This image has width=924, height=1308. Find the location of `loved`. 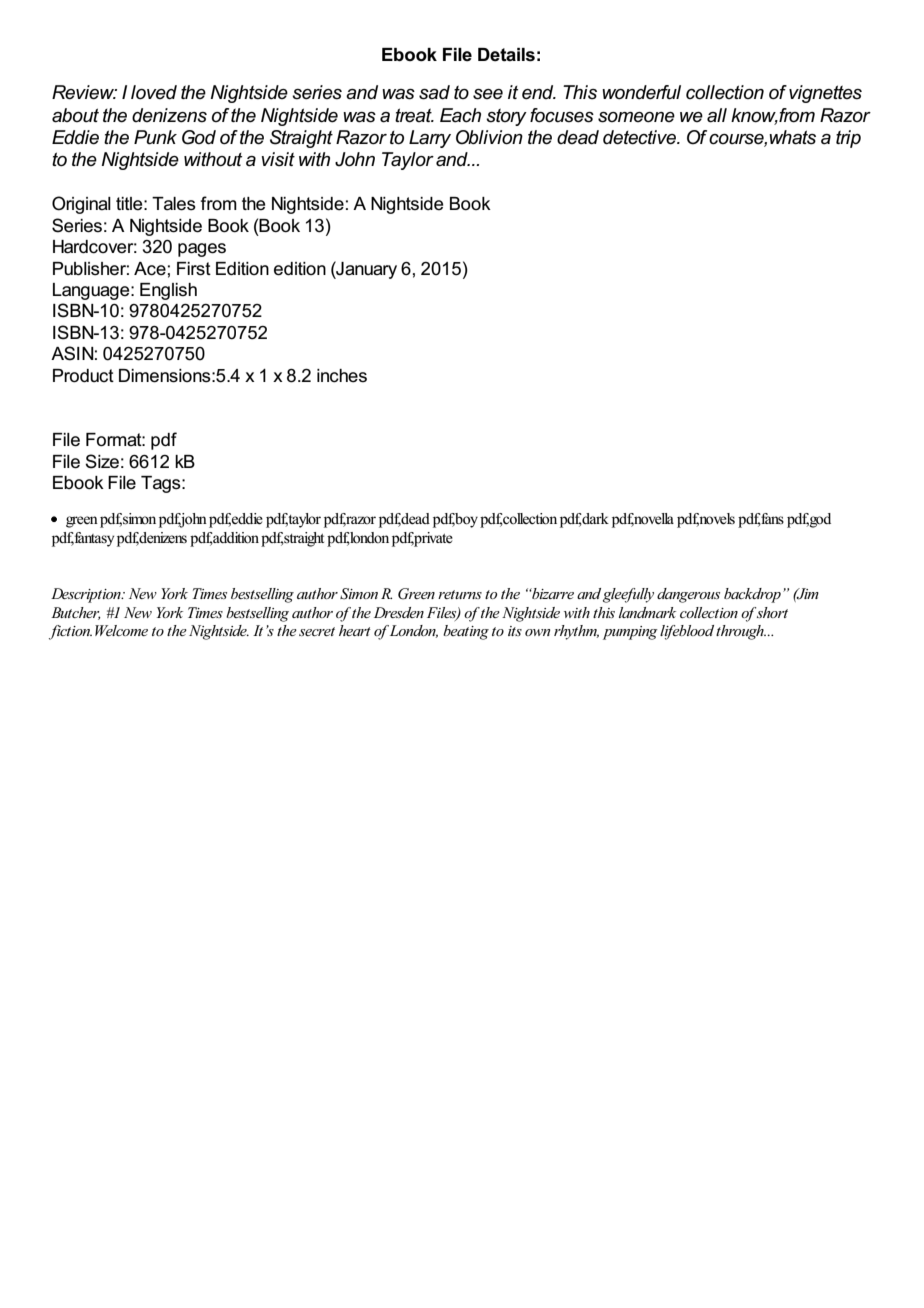

loved is located at coordinates (154, 92).
